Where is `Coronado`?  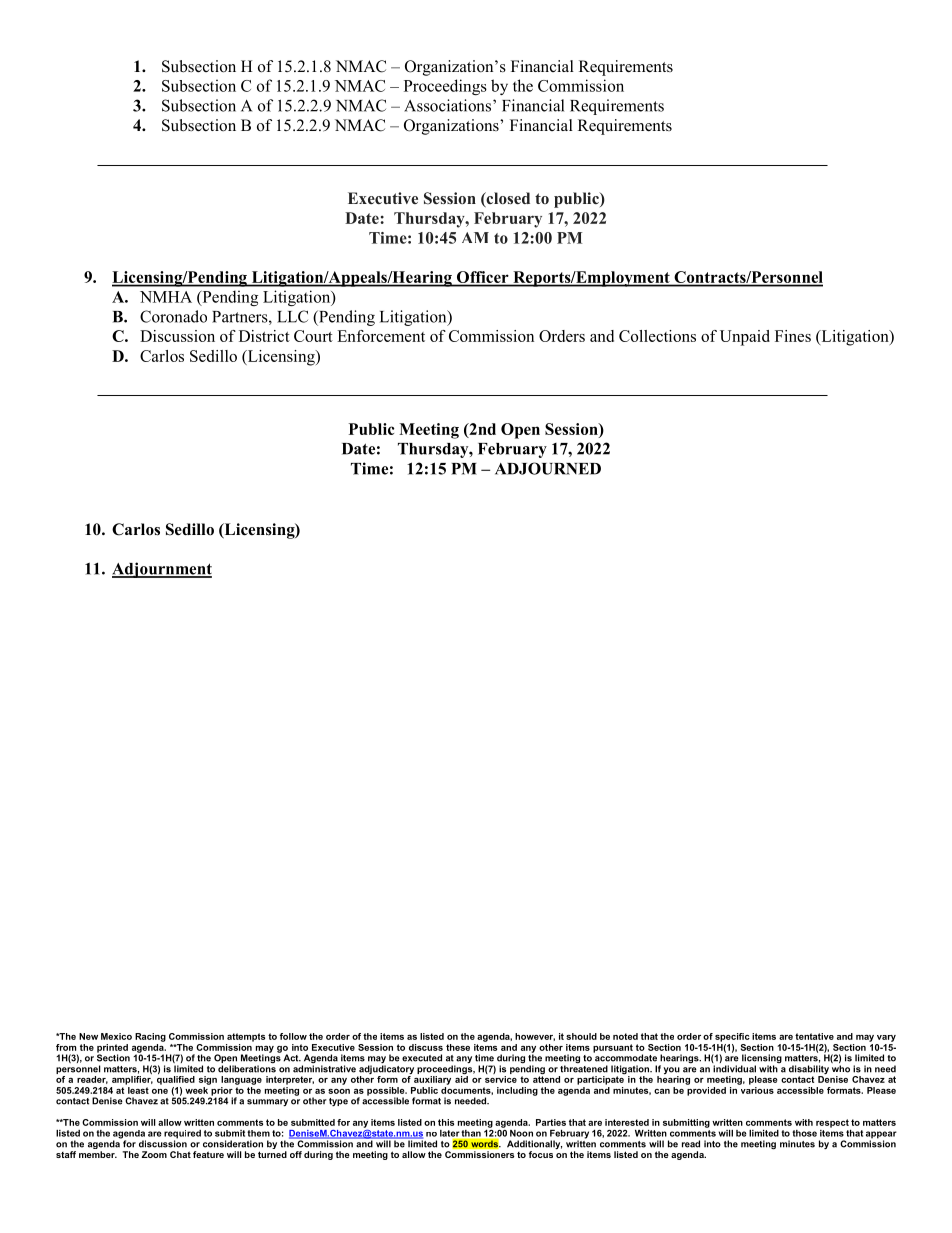
Coronado is located at coordinates (173, 316).
